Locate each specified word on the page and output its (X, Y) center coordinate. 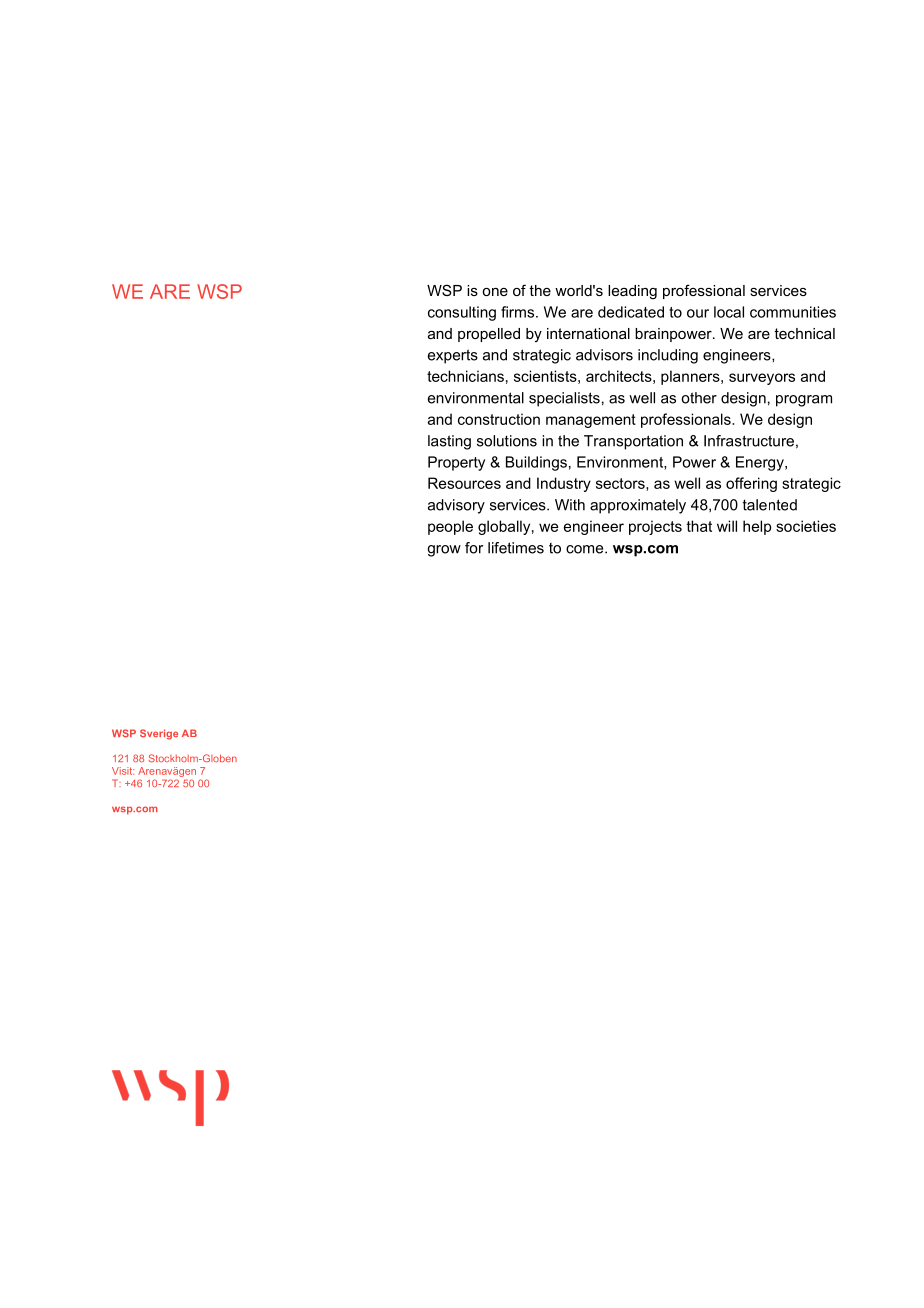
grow (444, 551)
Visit (123, 771)
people (450, 527)
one (495, 292)
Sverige (159, 734)
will (727, 526)
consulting (462, 313)
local (729, 312)
